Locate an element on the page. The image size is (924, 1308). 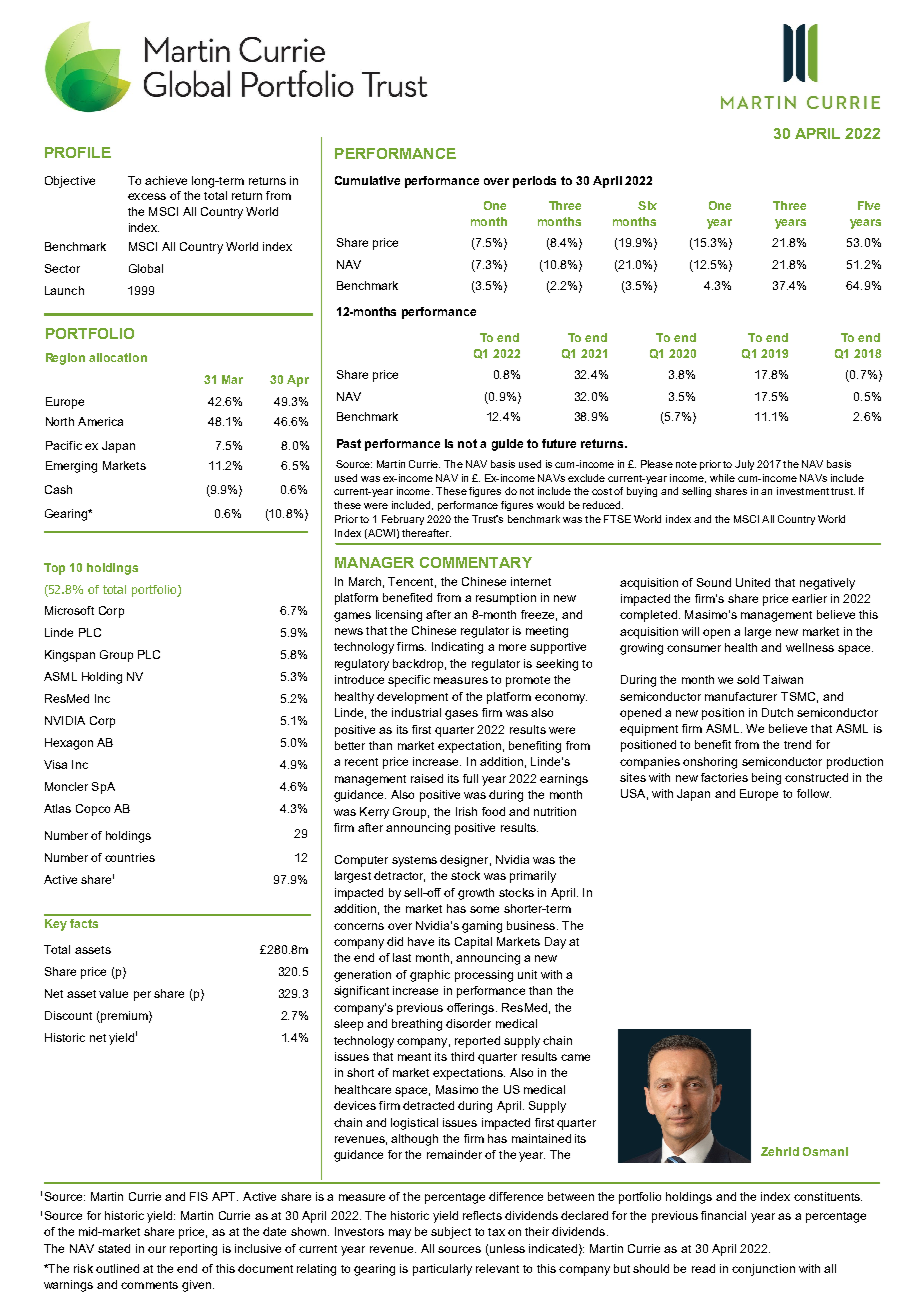
stated is located at coordinates (114, 1248).
